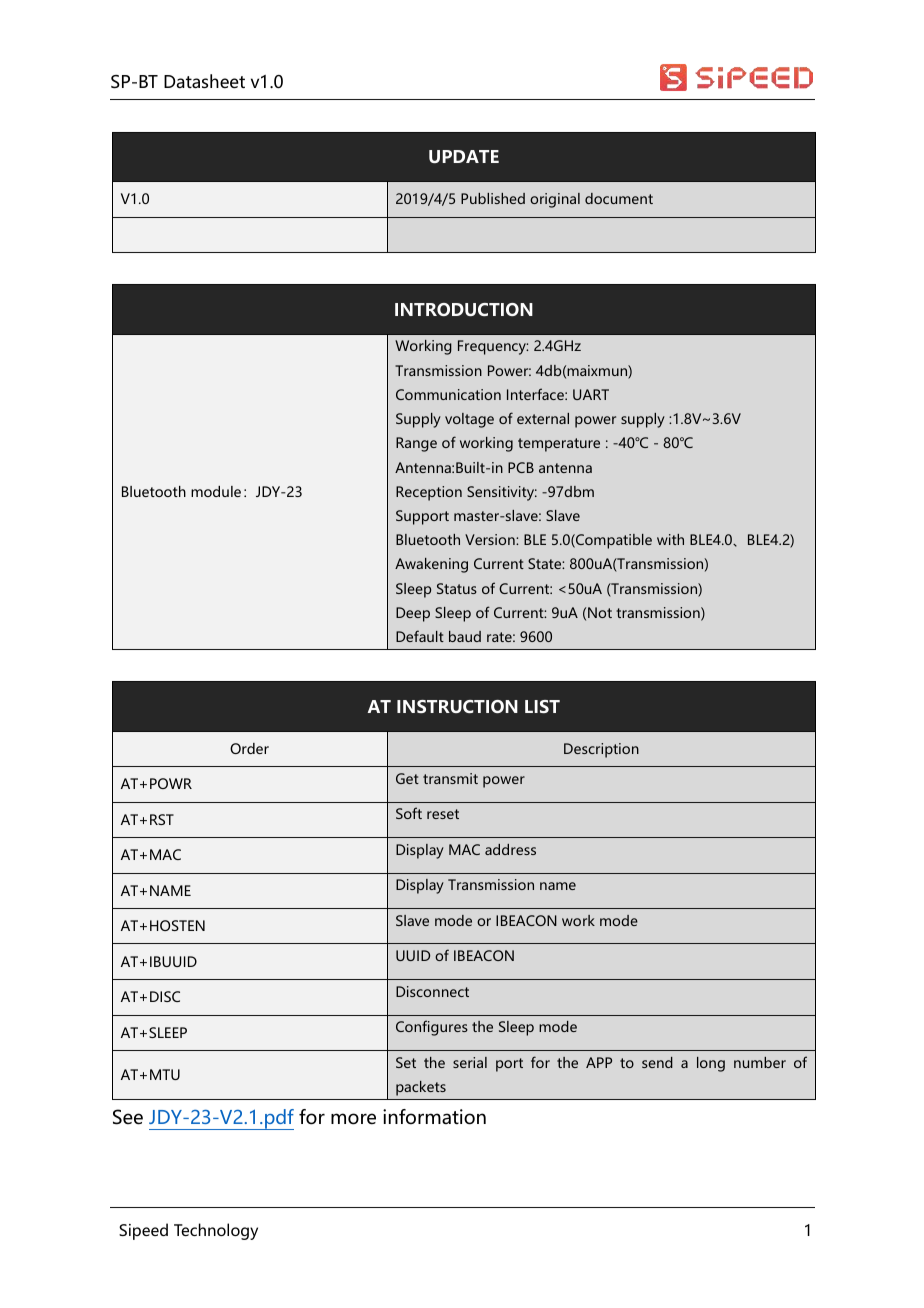  I want to click on send, so click(657, 1062).
